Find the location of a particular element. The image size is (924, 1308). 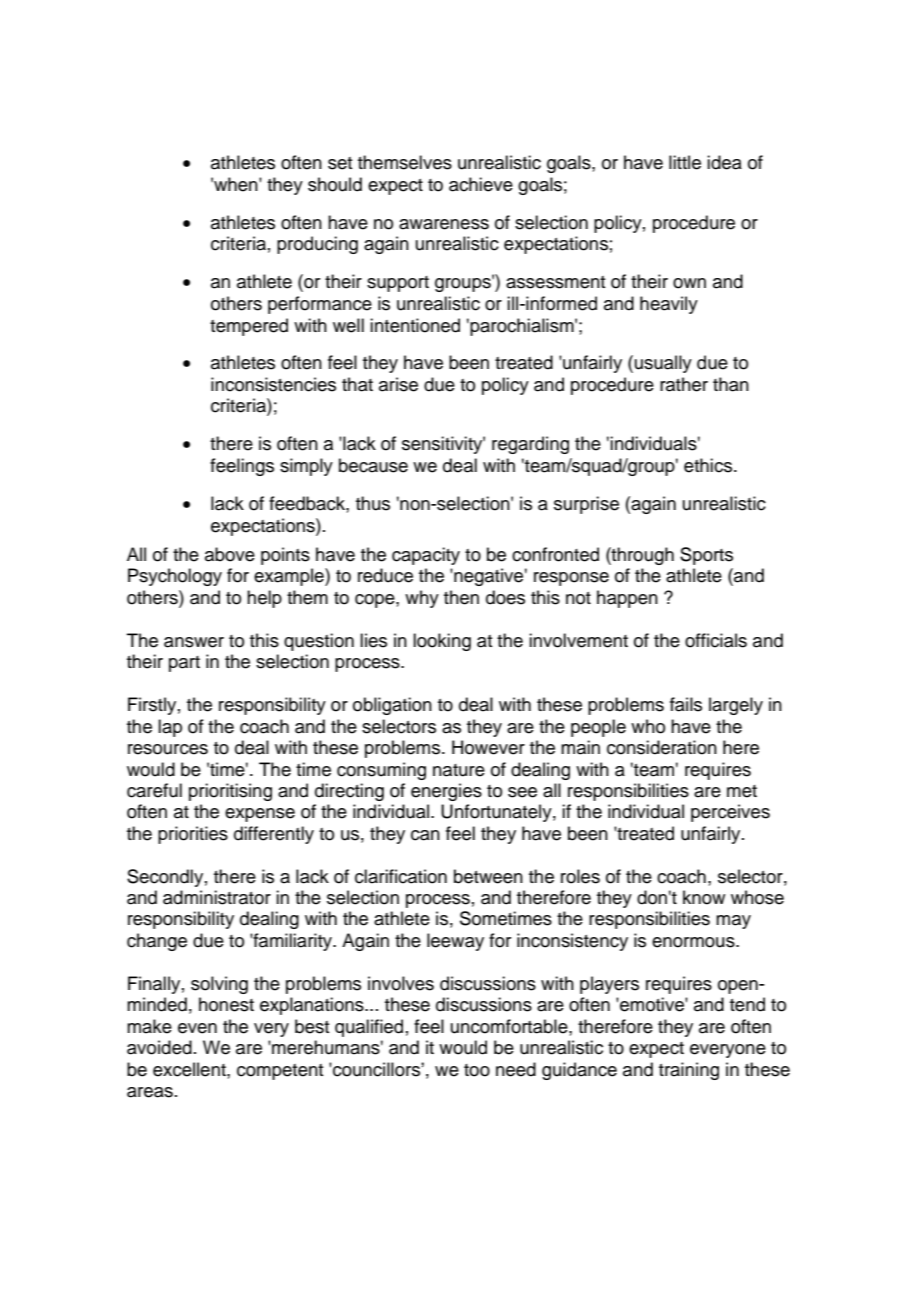

excellent is located at coordinates (190, 1069).
